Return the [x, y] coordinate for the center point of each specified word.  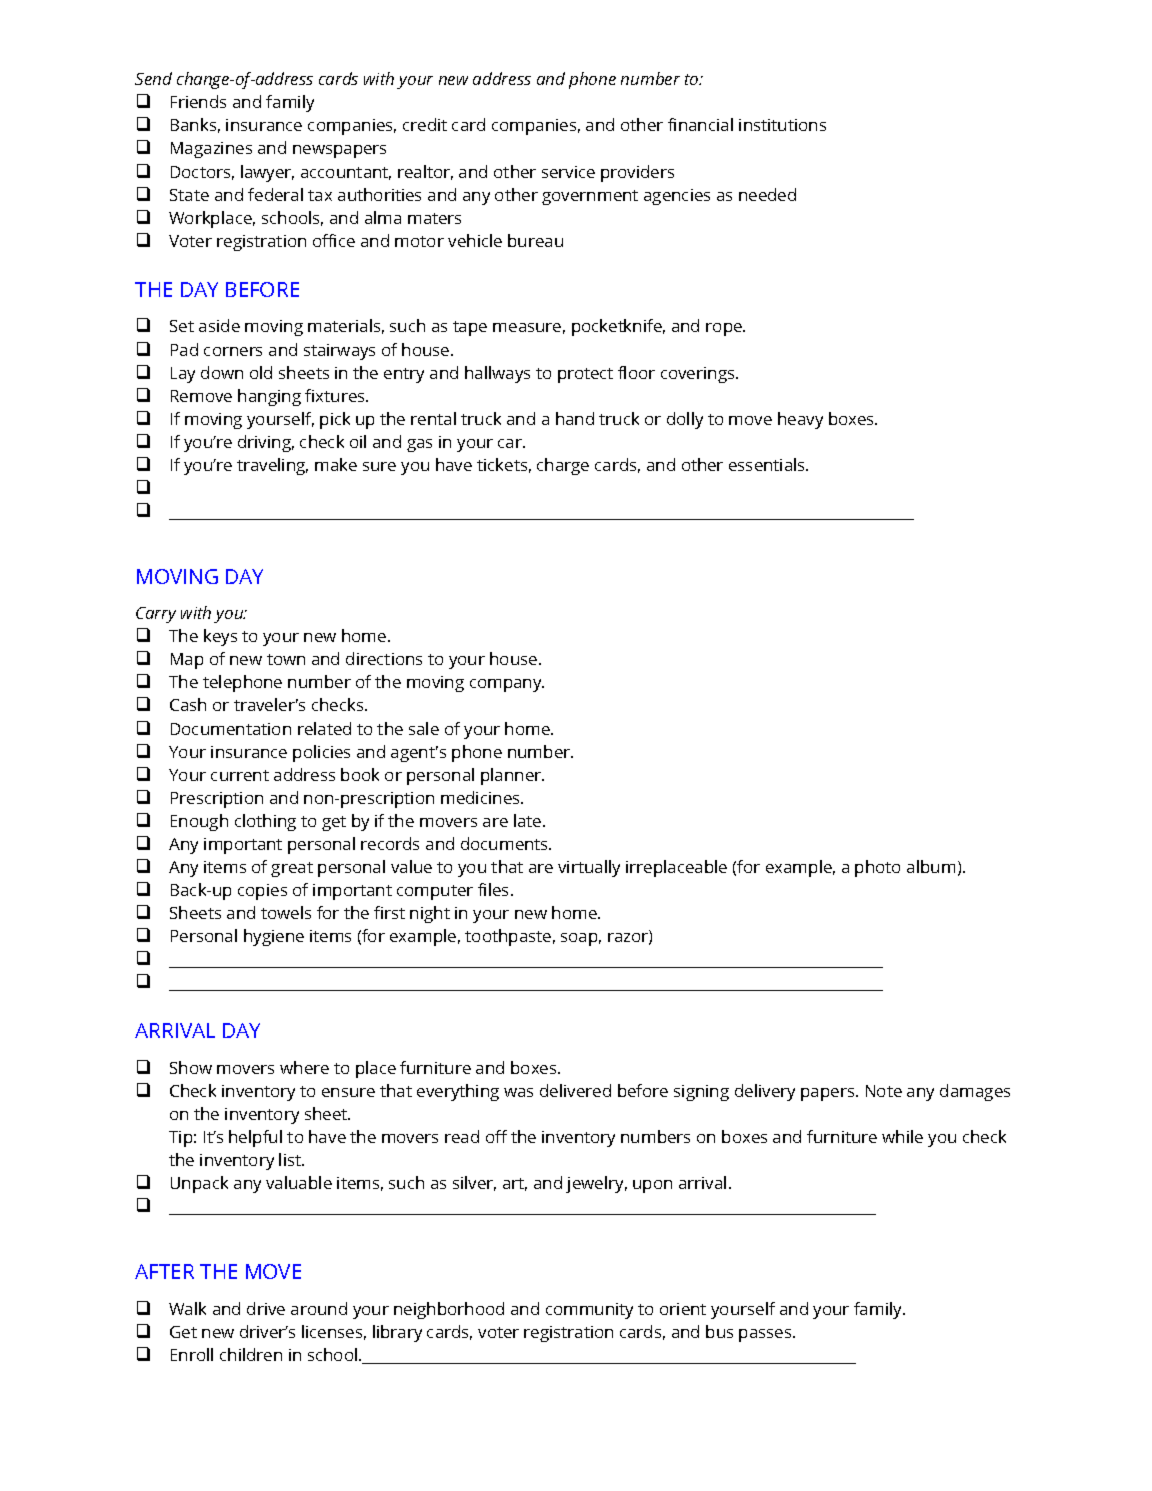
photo [877, 868]
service [568, 172]
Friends [198, 101]
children [251, 1354]
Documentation [231, 729]
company [507, 685]
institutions [782, 125]
